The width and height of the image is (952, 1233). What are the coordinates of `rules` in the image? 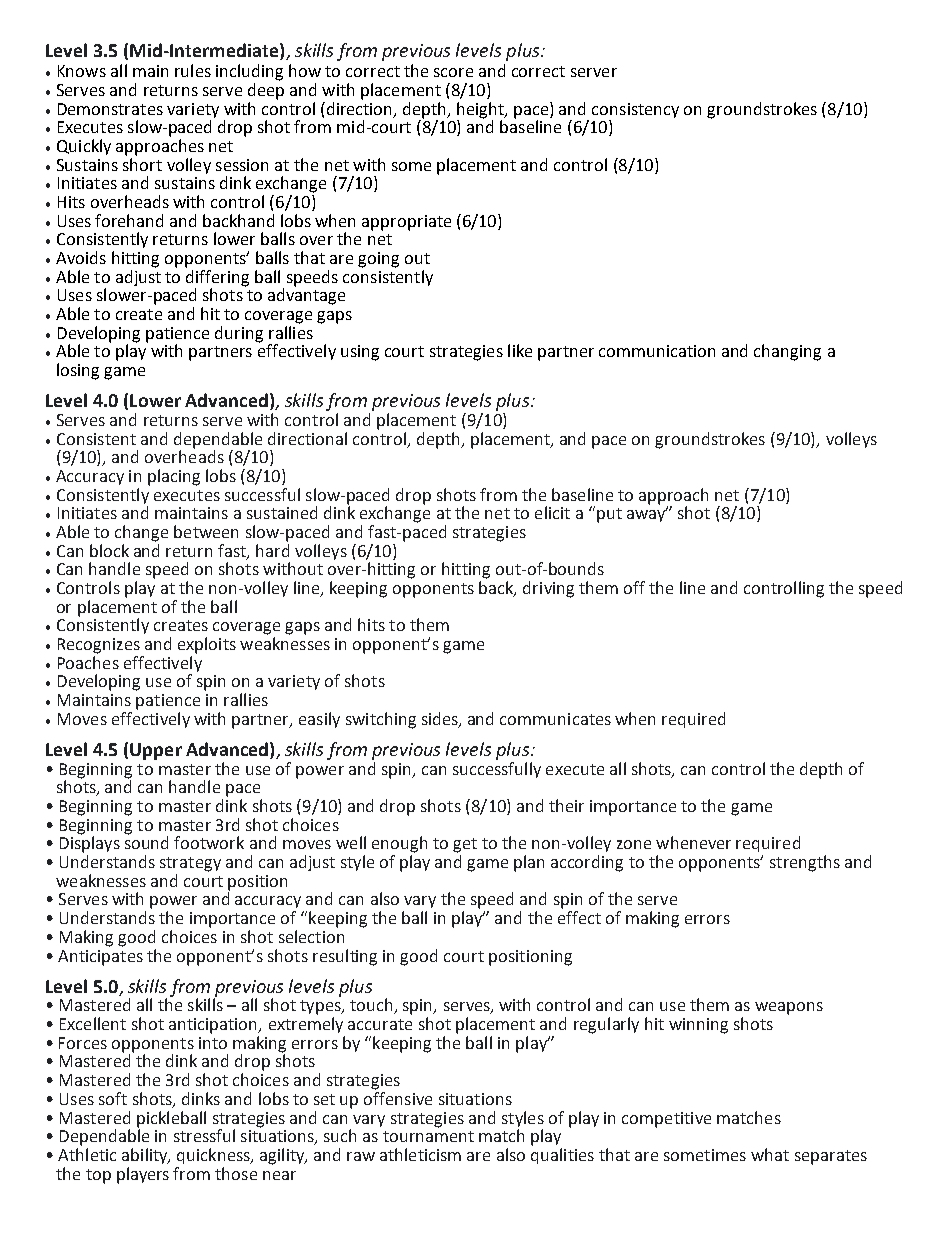 It's located at (193, 70).
